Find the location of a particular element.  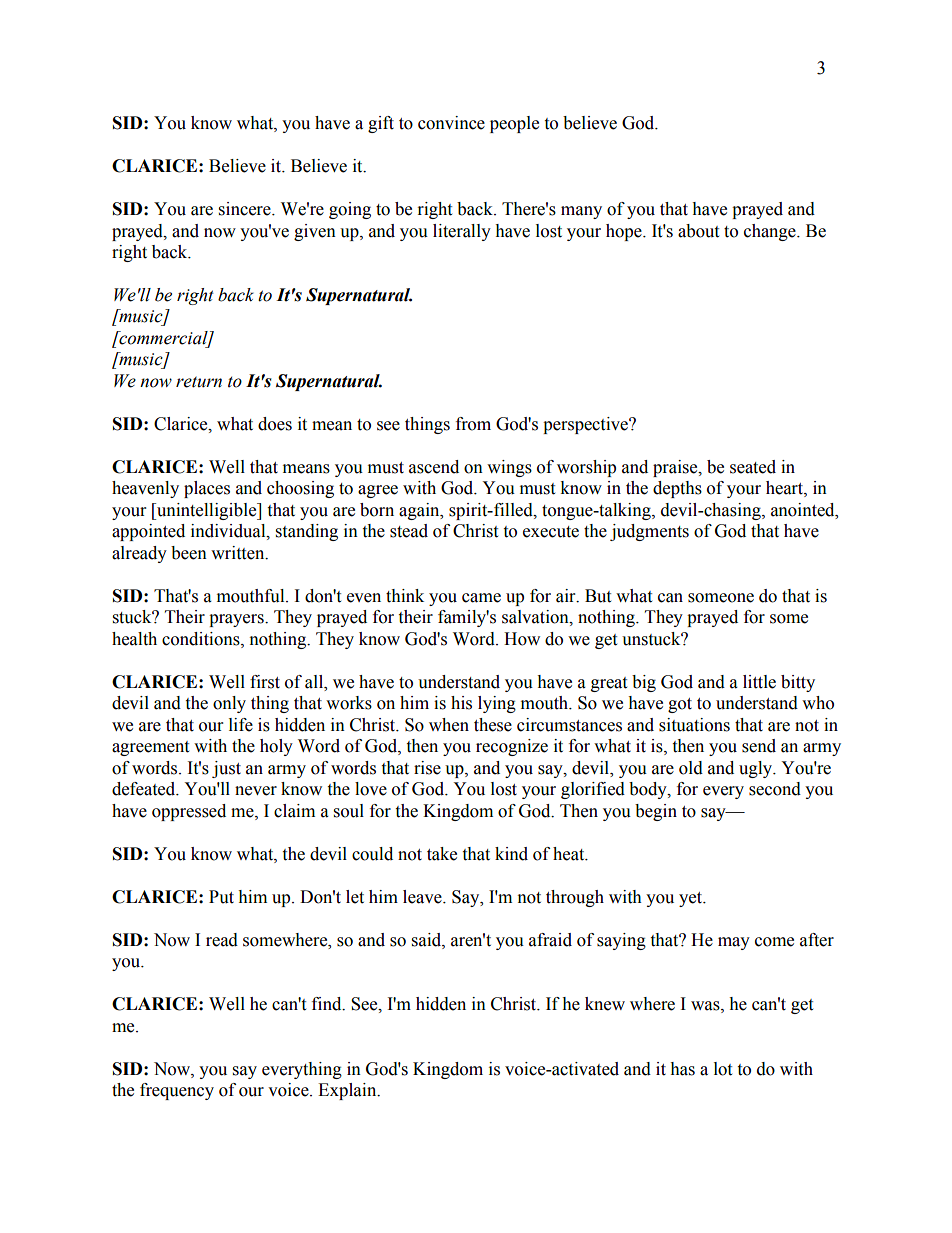

convince is located at coordinates (451, 123).
